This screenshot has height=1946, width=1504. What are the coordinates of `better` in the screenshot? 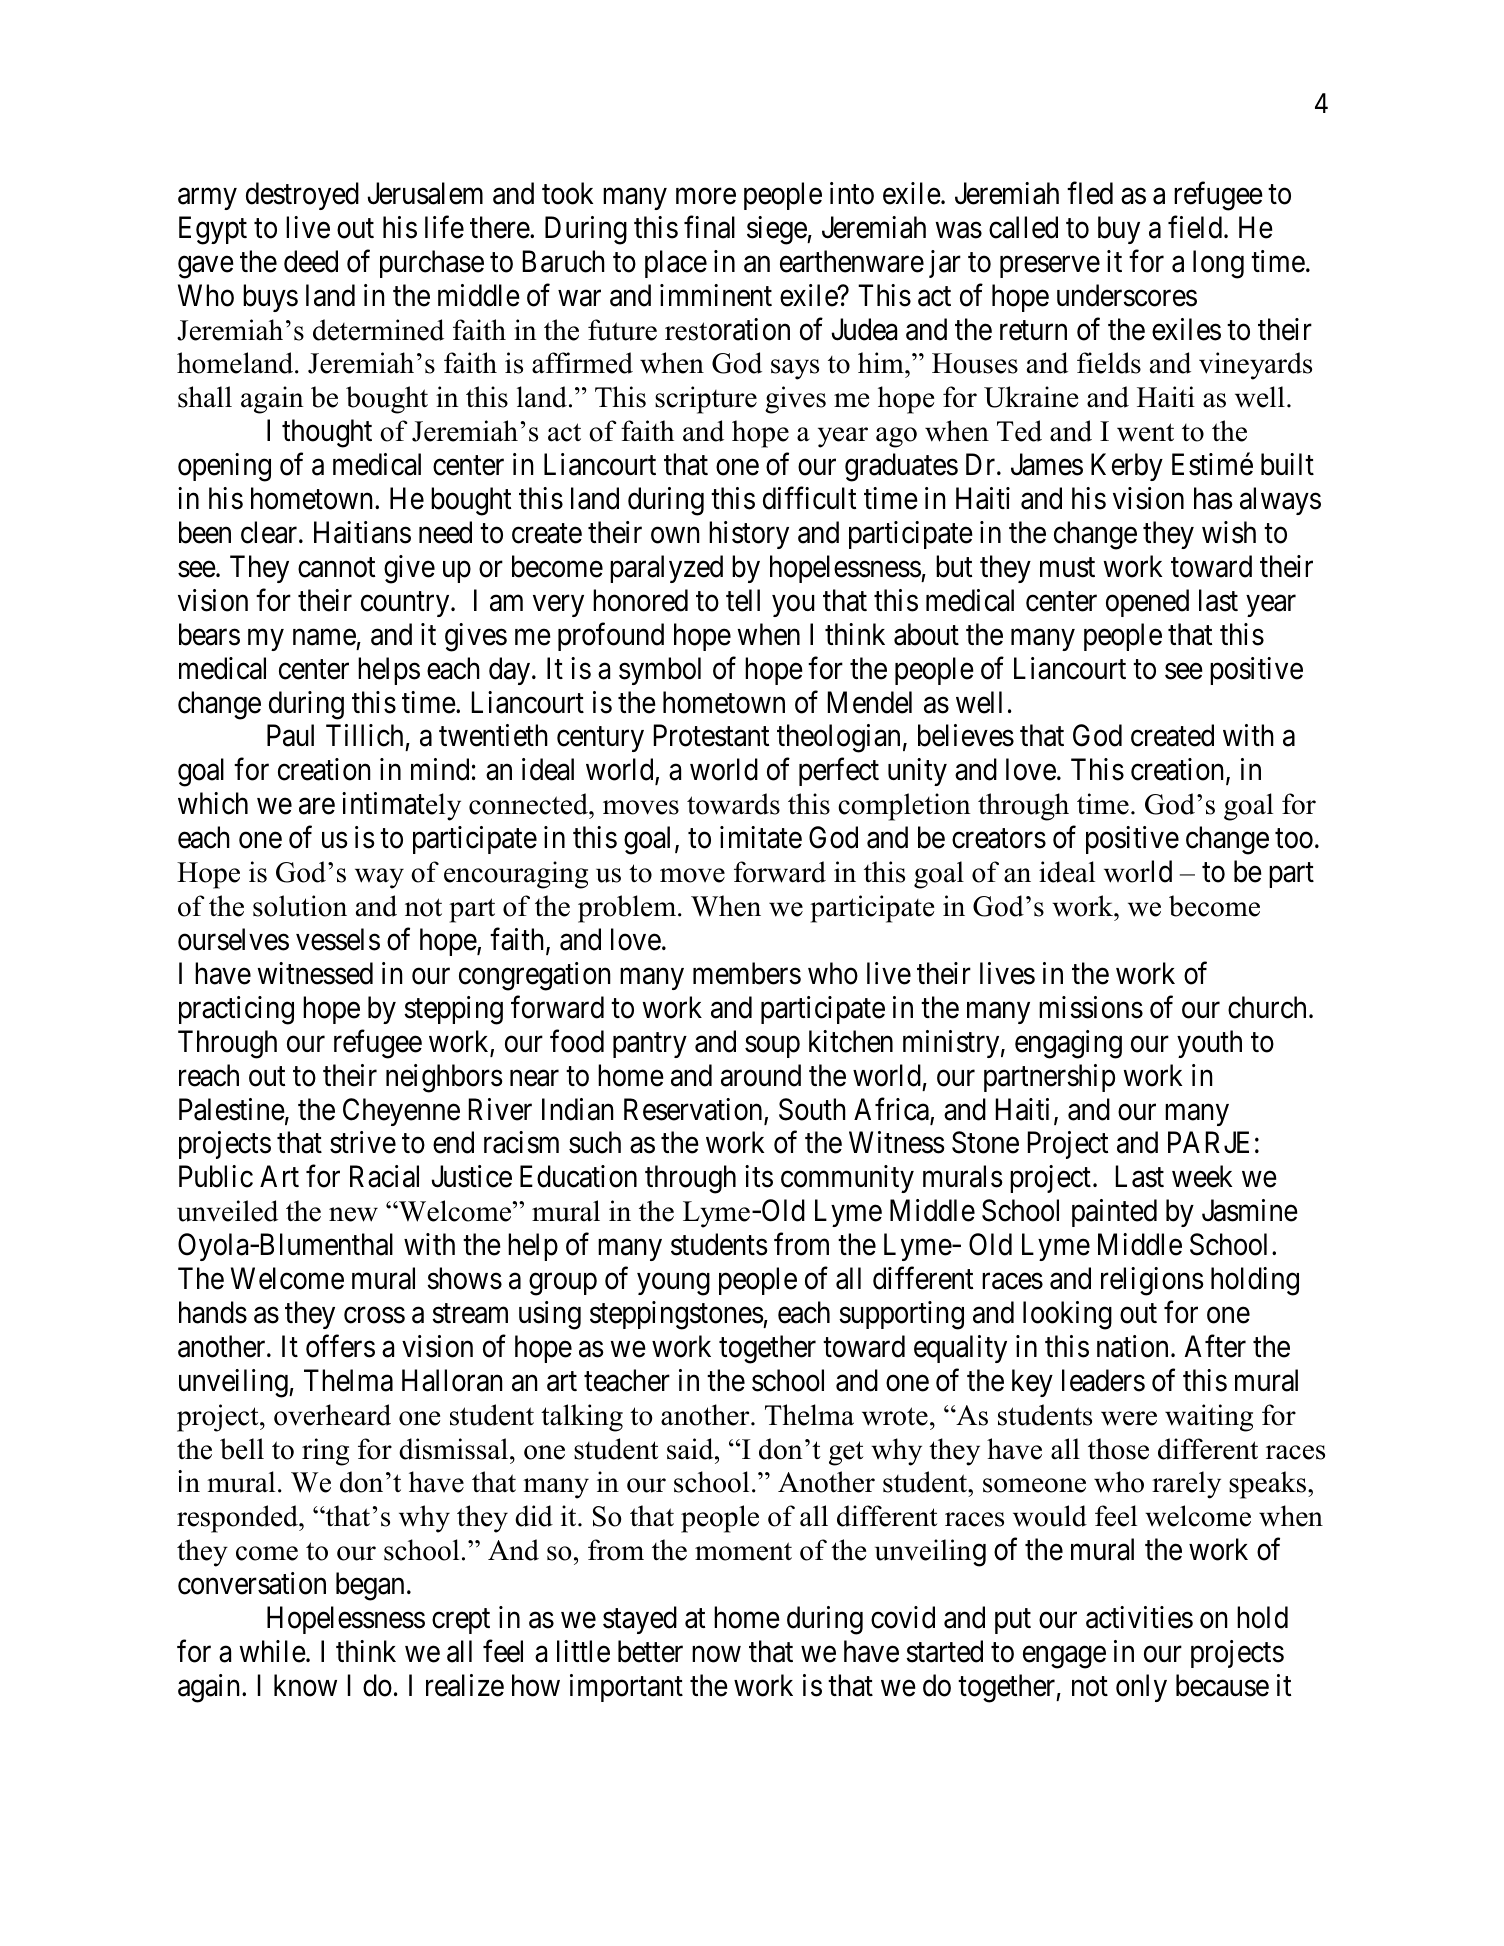 It's located at (650, 1651).
